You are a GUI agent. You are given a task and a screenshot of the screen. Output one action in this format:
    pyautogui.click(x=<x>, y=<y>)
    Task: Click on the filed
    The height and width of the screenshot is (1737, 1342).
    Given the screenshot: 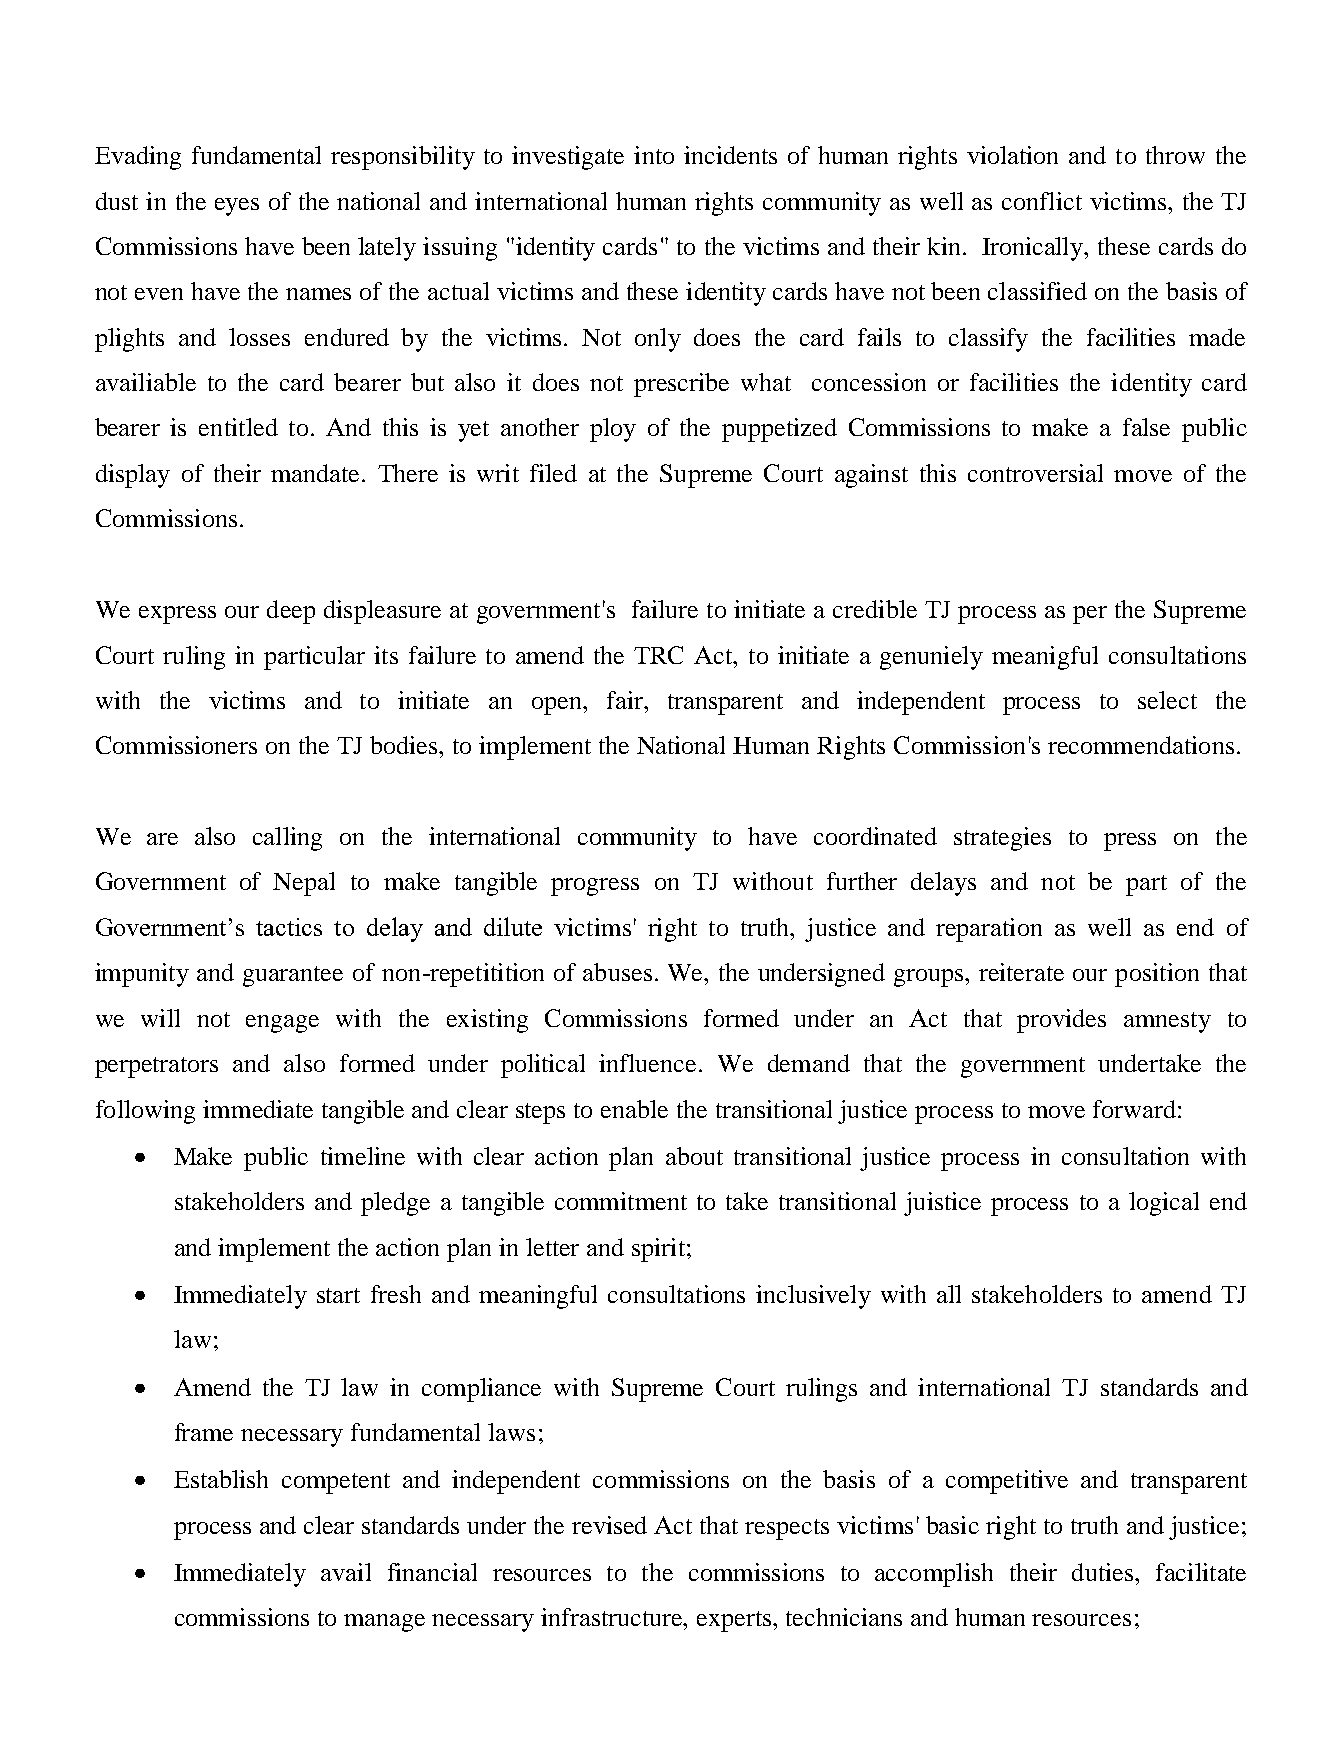 What is the action you would take?
    pyautogui.click(x=553, y=473)
